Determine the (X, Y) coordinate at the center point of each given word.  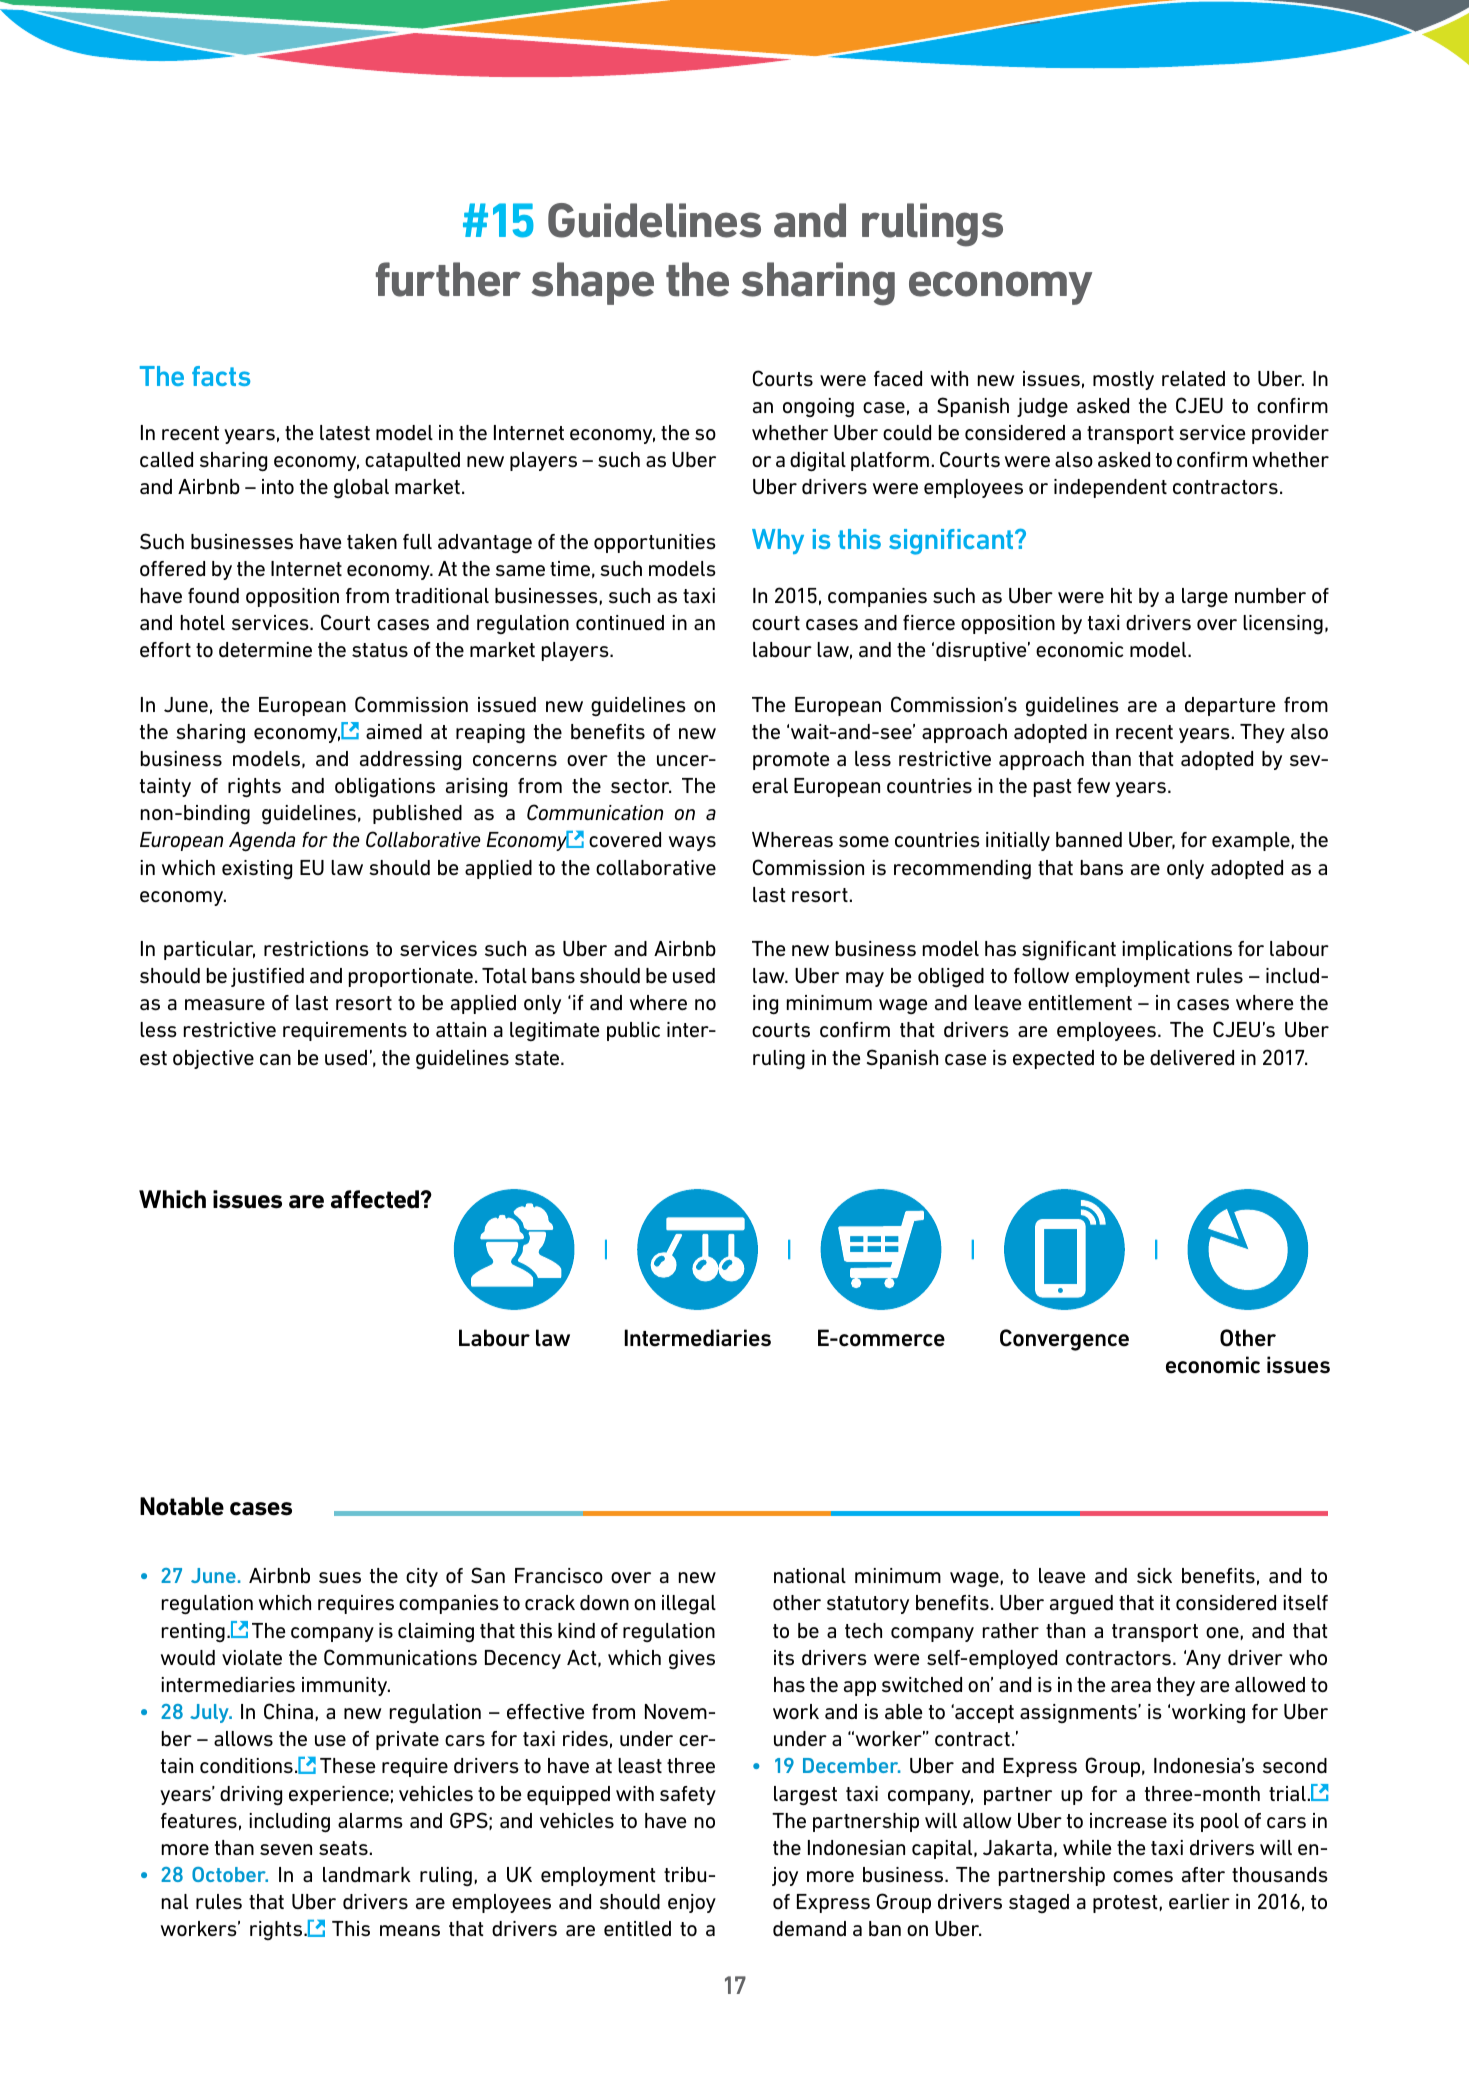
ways (692, 843)
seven (286, 1850)
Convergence (1064, 1340)
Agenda (262, 842)
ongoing (818, 407)
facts (221, 376)
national (810, 1576)
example (1251, 841)
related (1193, 379)
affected (376, 1199)
